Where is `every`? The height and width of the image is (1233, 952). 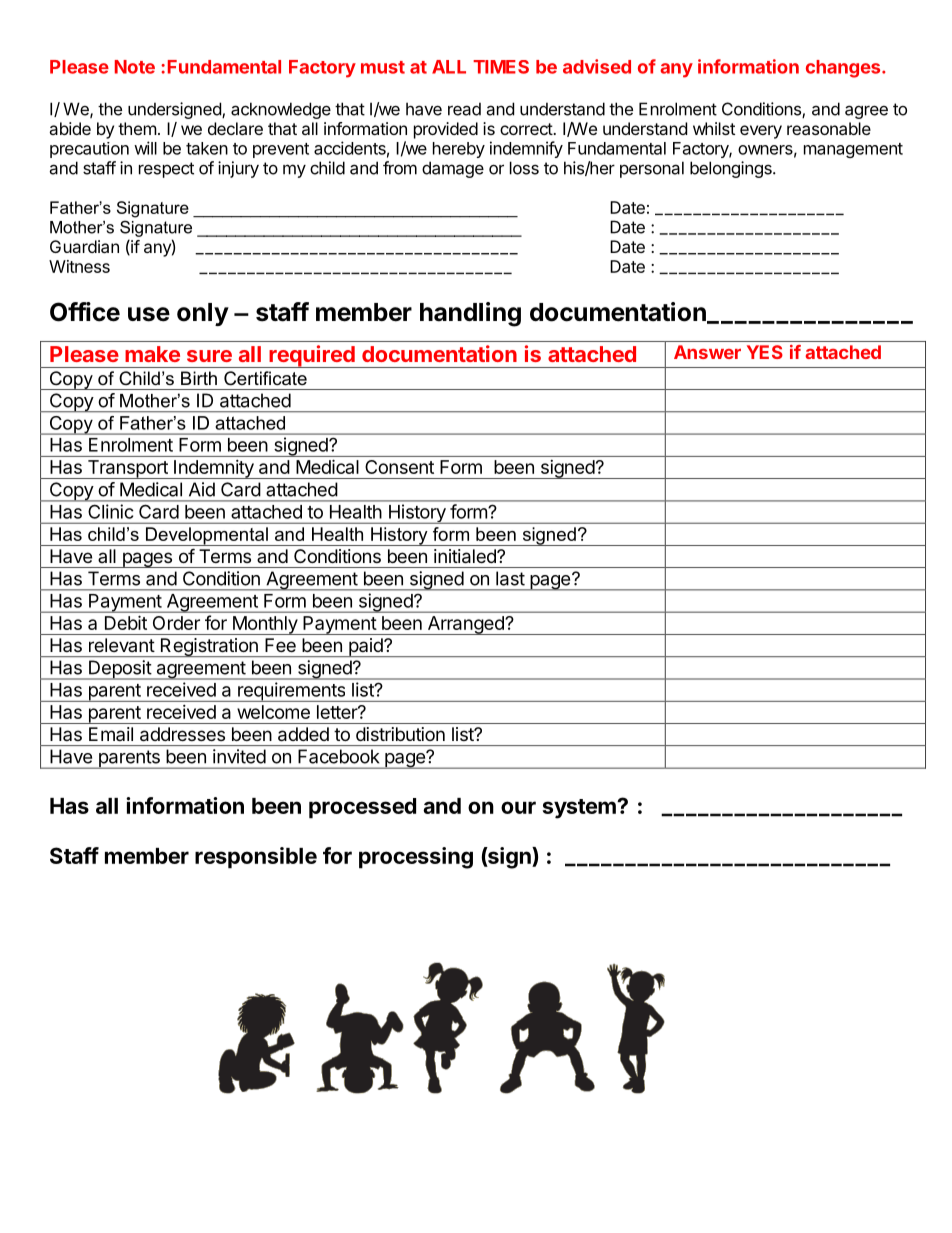 every is located at coordinates (761, 132).
